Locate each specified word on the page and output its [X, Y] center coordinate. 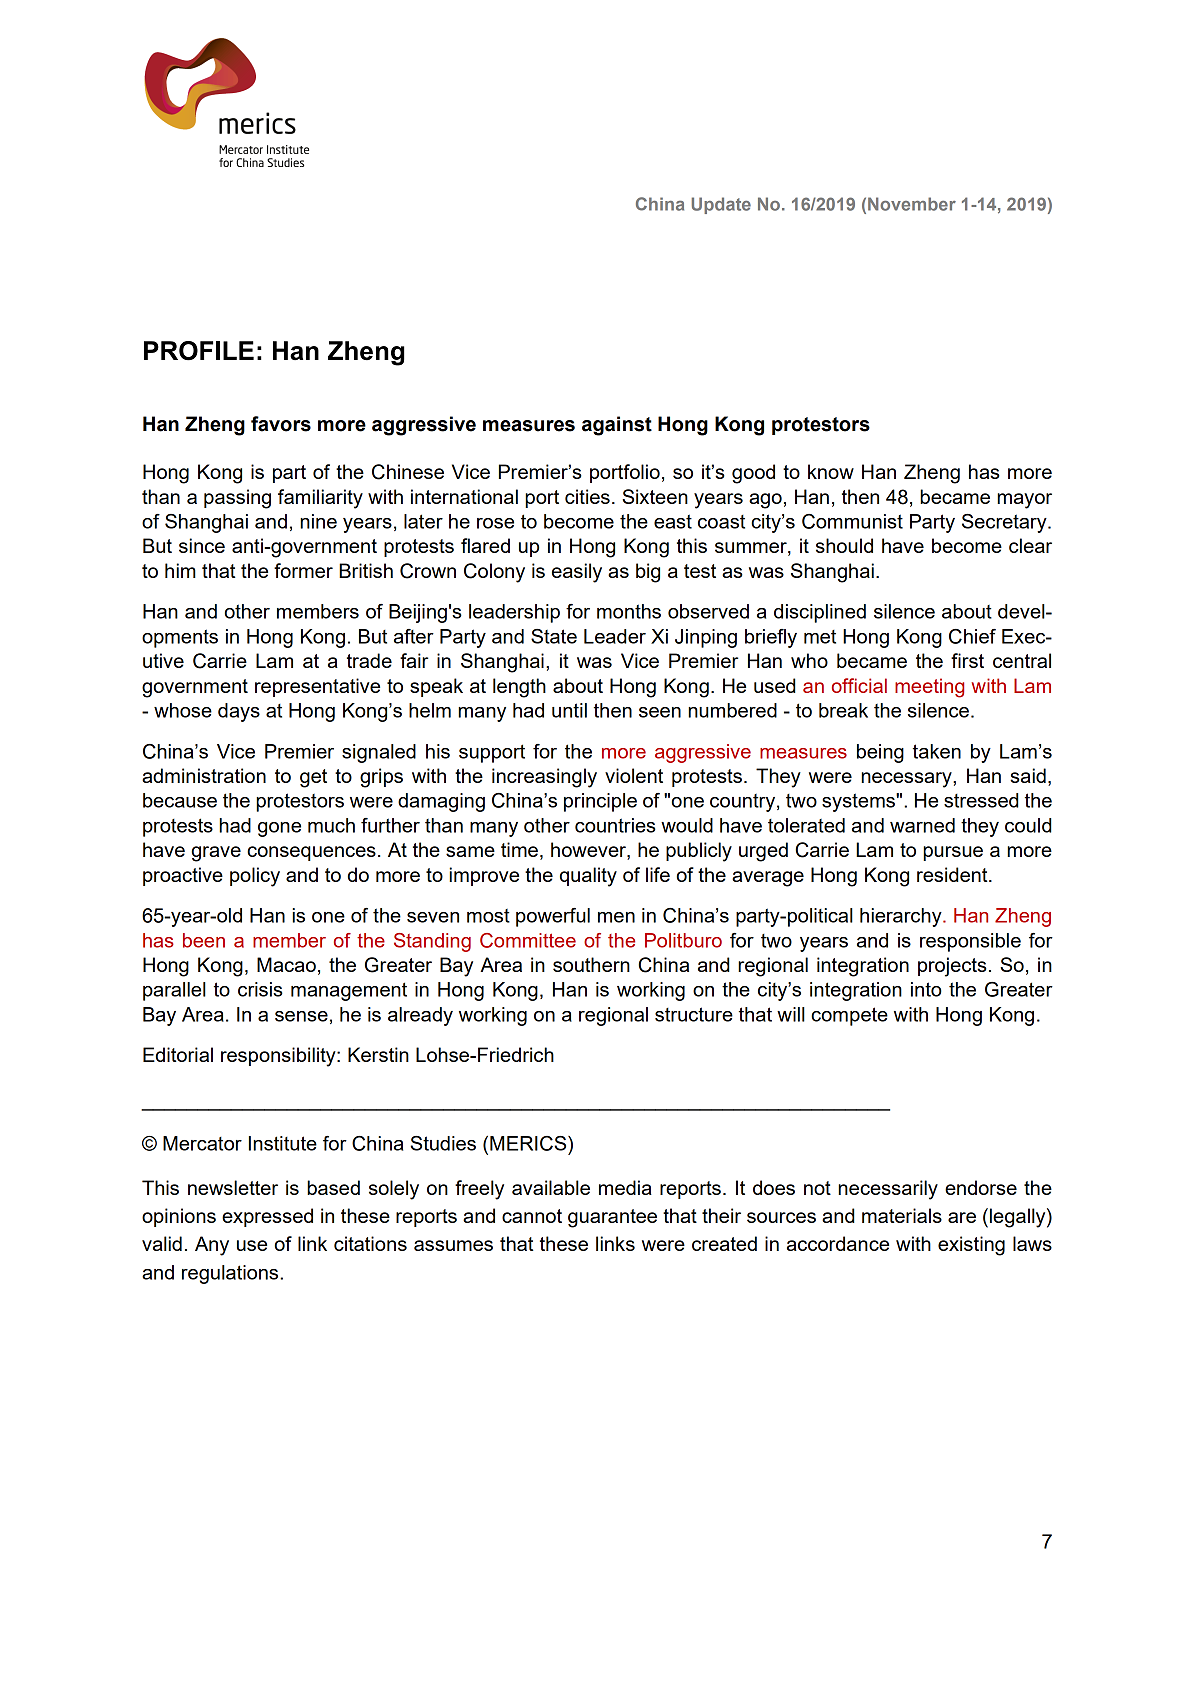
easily [577, 573]
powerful [553, 917]
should [844, 545]
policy [255, 877]
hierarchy [902, 917]
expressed [267, 1217]
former [303, 570]
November [912, 204]
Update [721, 205]
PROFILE [199, 351]
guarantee [612, 1218]
